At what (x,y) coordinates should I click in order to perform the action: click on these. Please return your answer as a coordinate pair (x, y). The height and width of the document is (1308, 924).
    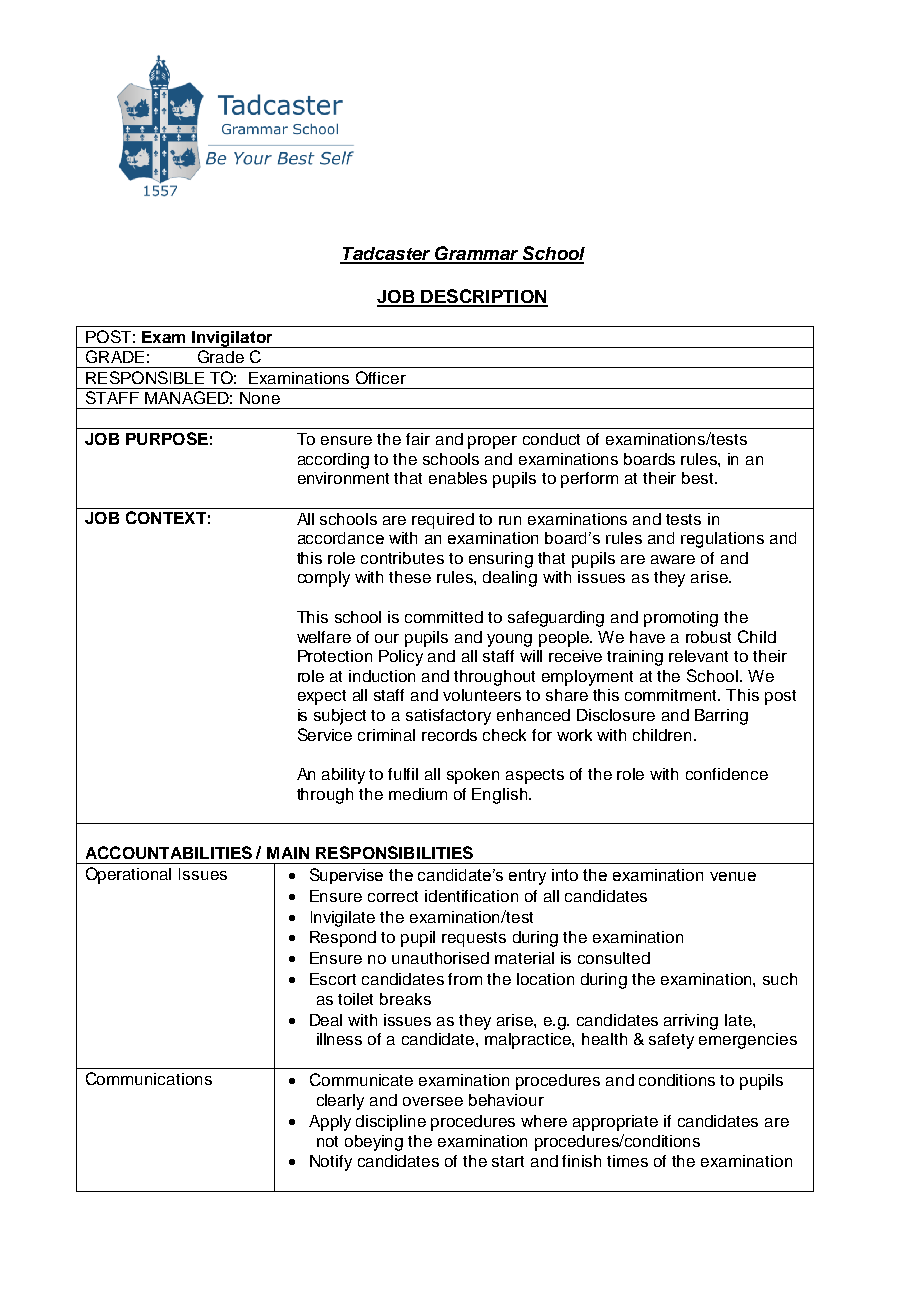
    Looking at the image, I should click on (410, 577).
